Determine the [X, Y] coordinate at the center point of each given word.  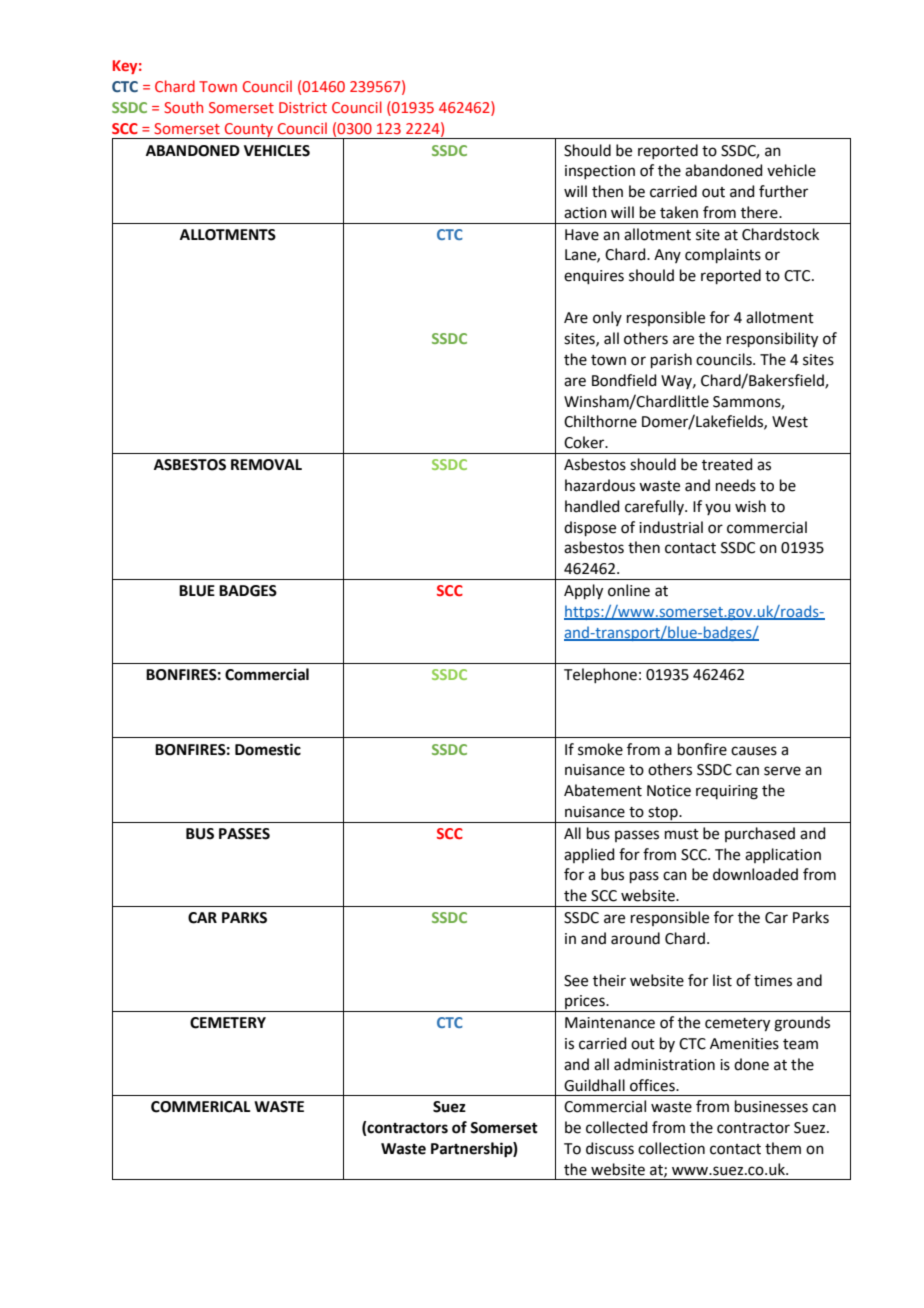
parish [671, 360]
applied [589, 855]
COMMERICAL [201, 1107]
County [249, 131]
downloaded [755, 874]
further [783, 191]
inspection [600, 172]
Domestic [268, 749]
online [629, 590]
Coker [585, 442]
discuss [610, 1148]
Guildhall [594, 1085]
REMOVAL [266, 465]
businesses [771, 1106]
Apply [583, 592]
